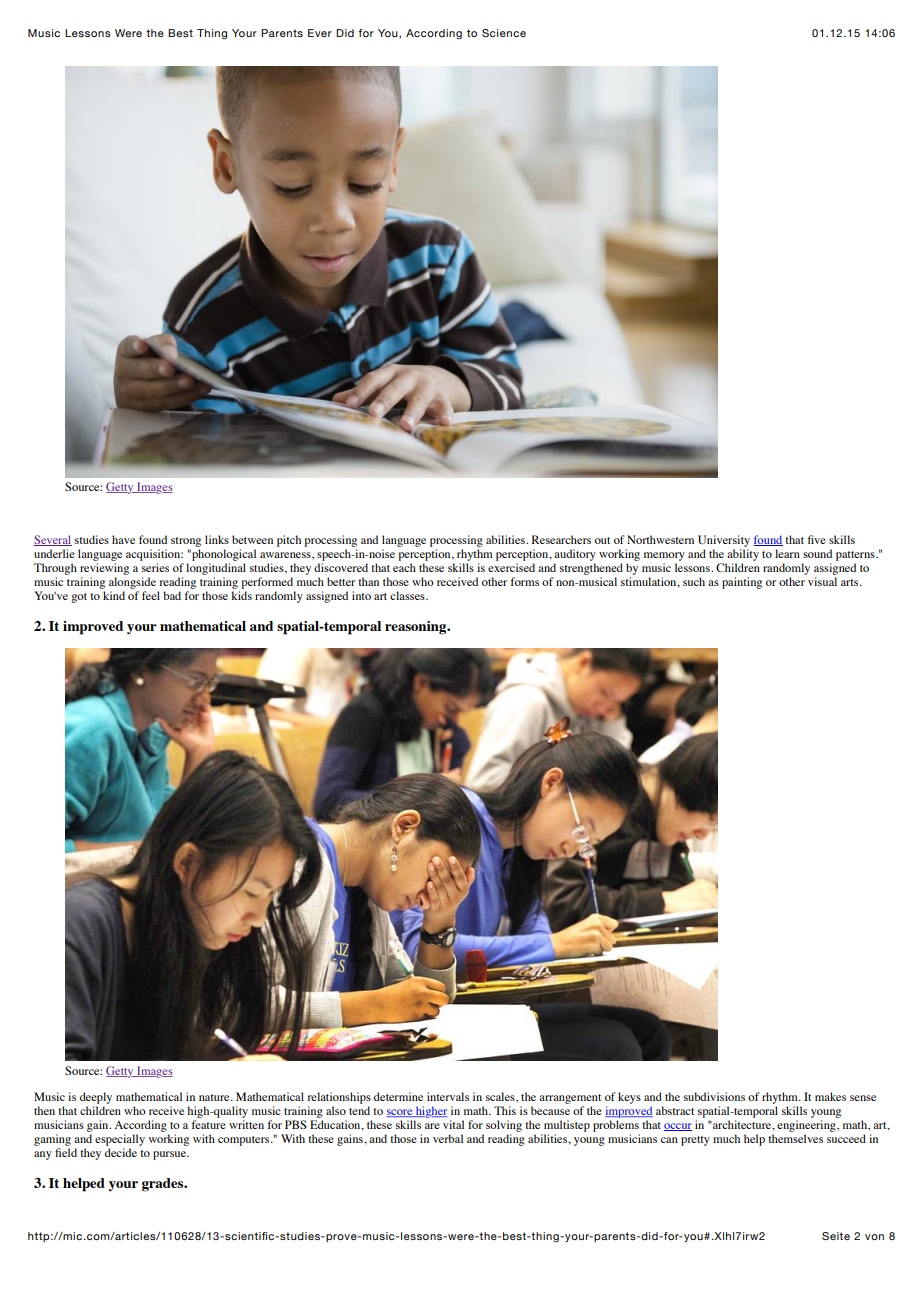 The image size is (924, 1308). I want to click on University, so click(724, 541).
